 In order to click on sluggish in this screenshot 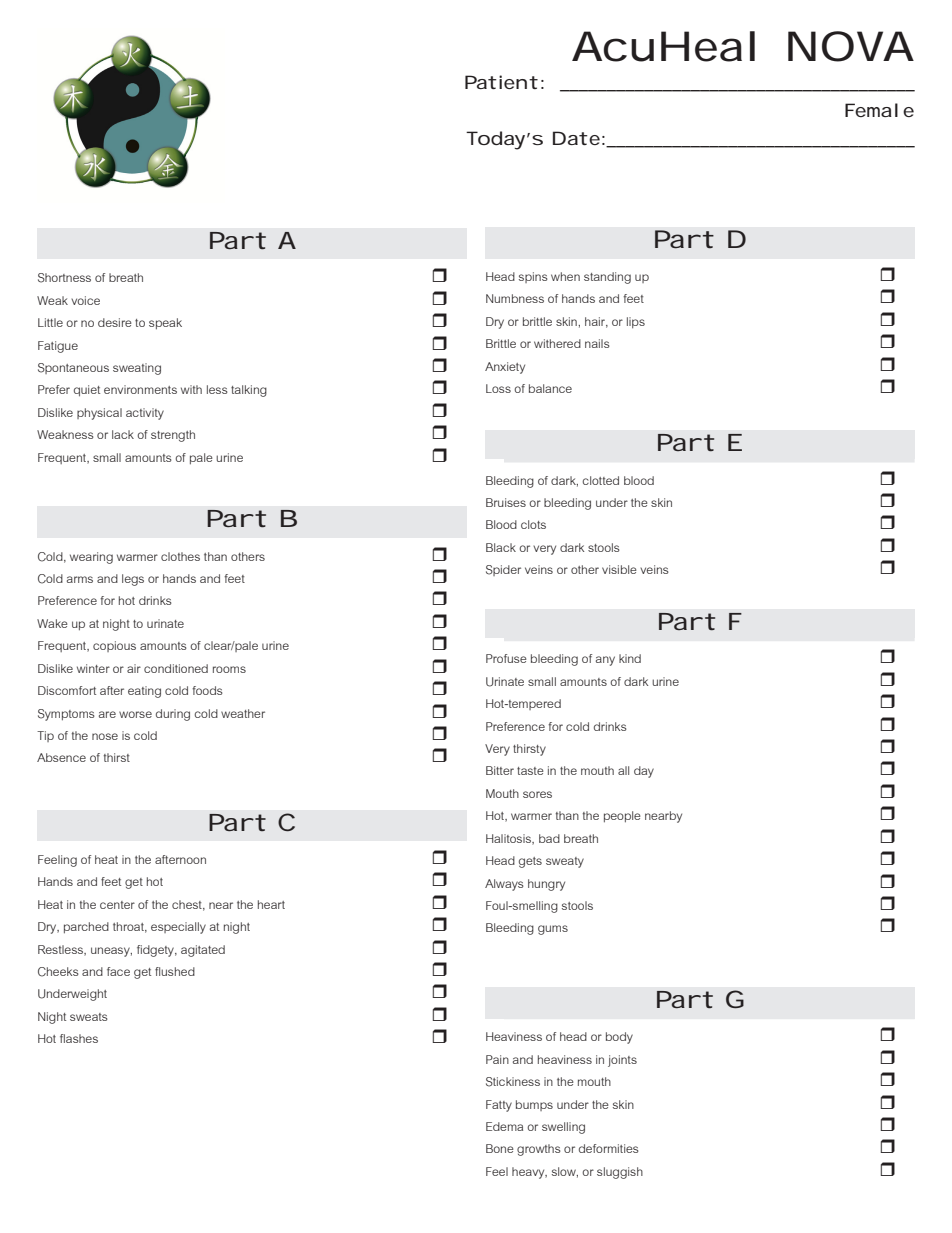, I will do `click(620, 1173)`.
